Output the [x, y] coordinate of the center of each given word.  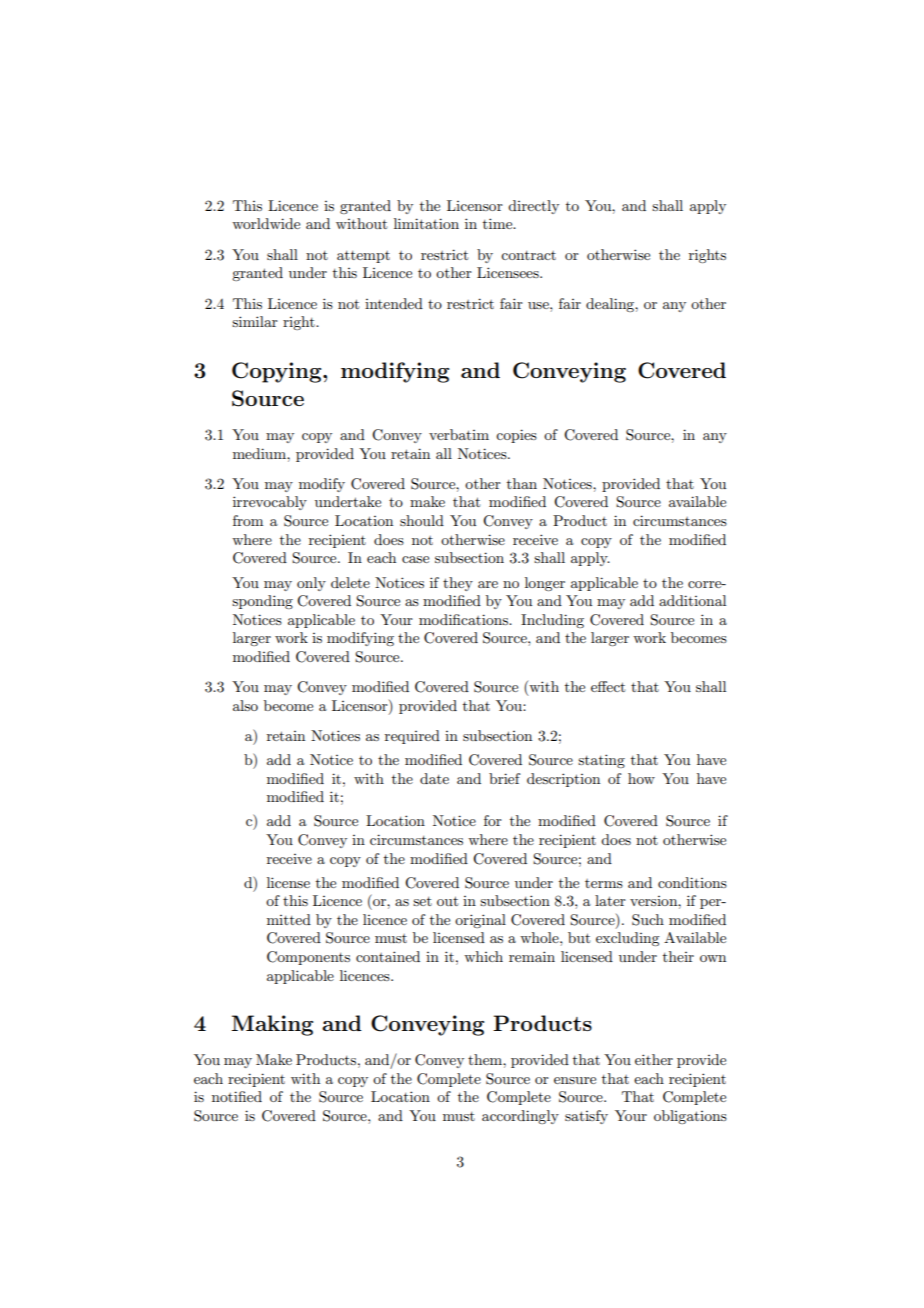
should [422, 520]
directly [533, 207]
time [499, 223]
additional [692, 600]
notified [237, 1096]
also [245, 705]
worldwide [266, 223]
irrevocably [270, 503]
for [493, 820]
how [641, 778]
